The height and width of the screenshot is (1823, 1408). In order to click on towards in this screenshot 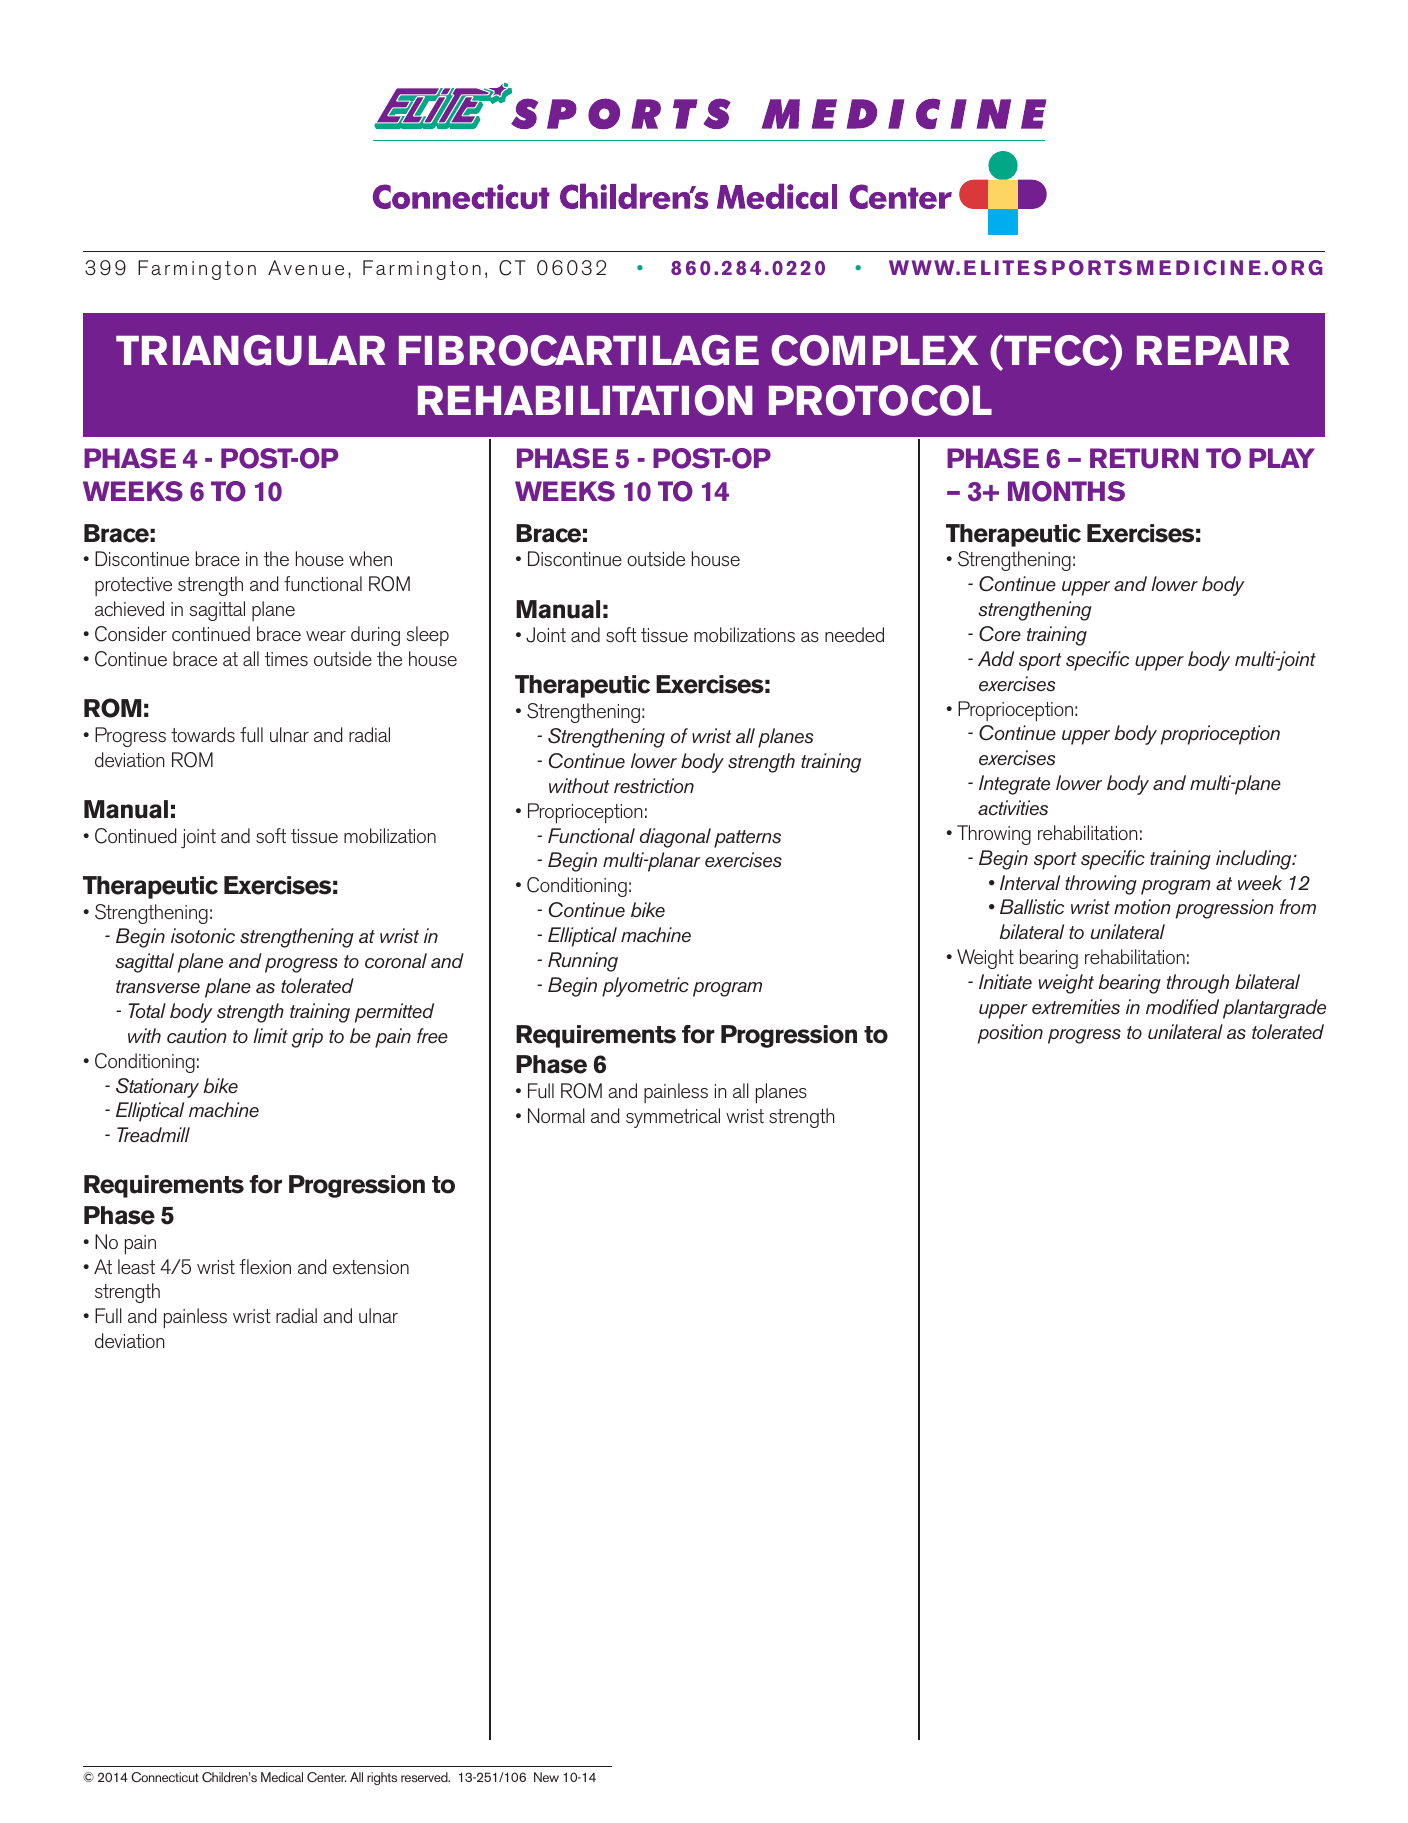, I will do `click(203, 734)`.
